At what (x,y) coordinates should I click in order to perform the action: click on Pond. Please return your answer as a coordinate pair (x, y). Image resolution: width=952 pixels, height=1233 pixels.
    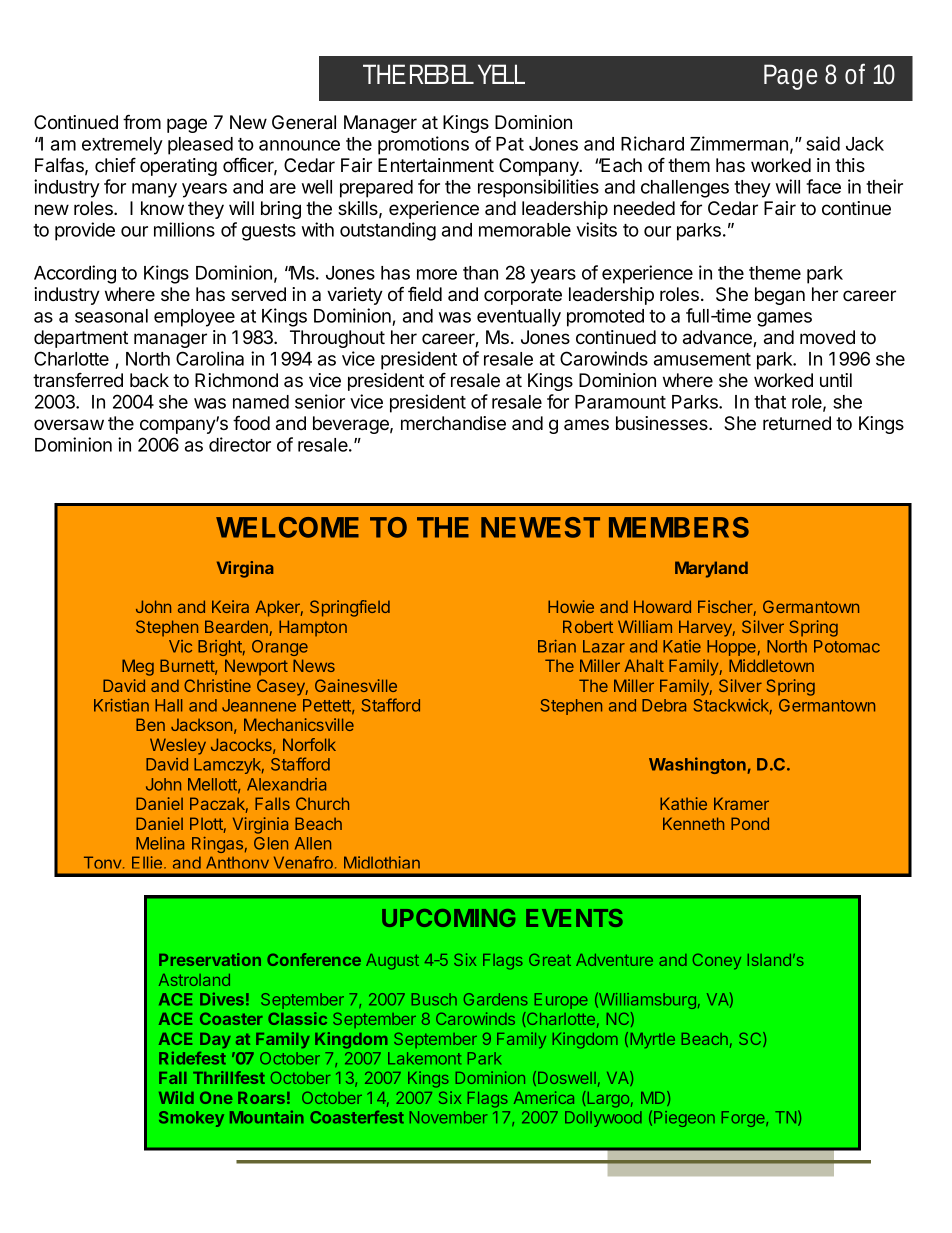
    Looking at the image, I should click on (750, 823).
